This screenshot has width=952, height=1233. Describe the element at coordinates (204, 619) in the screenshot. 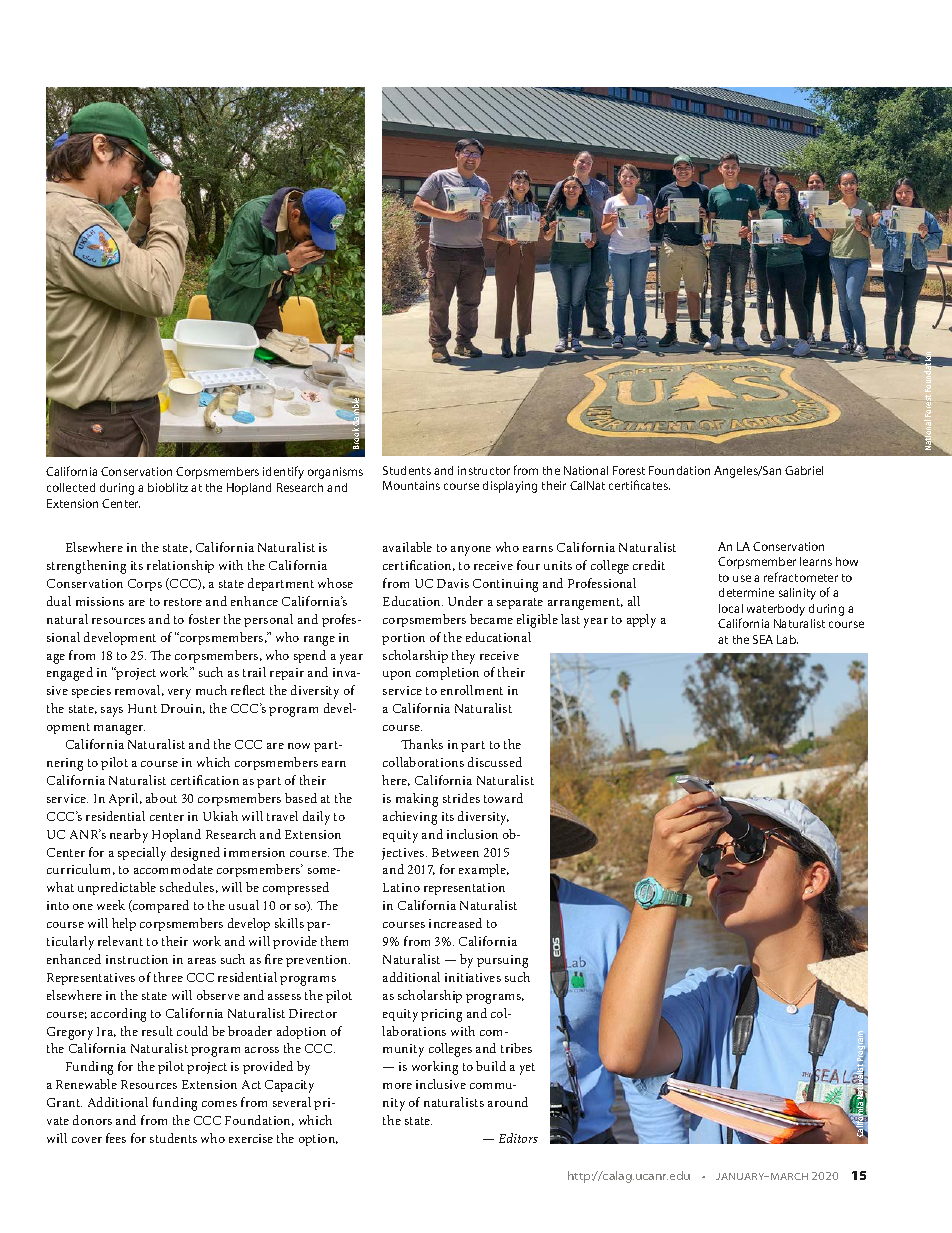

I see `foster` at that location.
